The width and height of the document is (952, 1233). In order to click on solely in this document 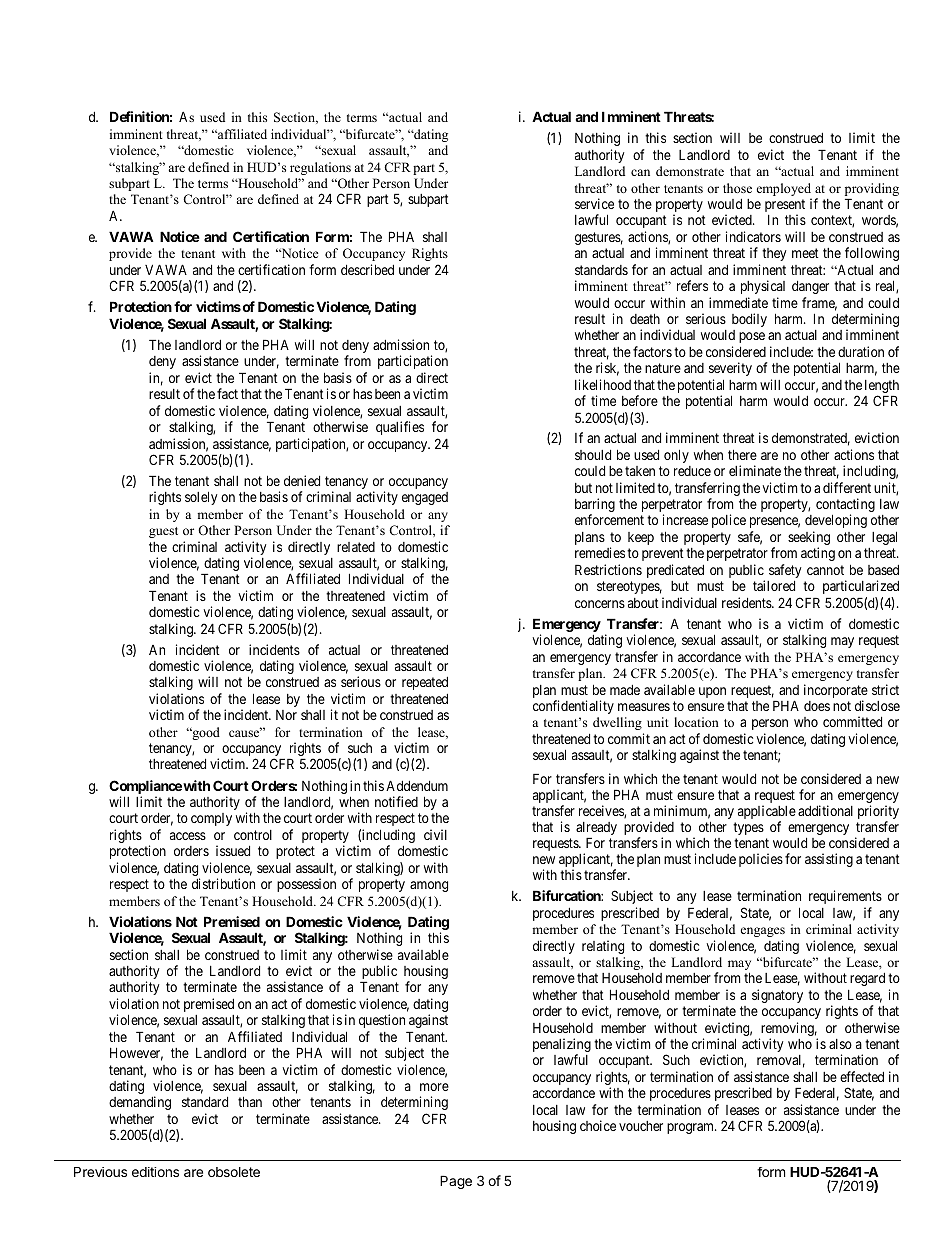, I will do `click(201, 498)`.
